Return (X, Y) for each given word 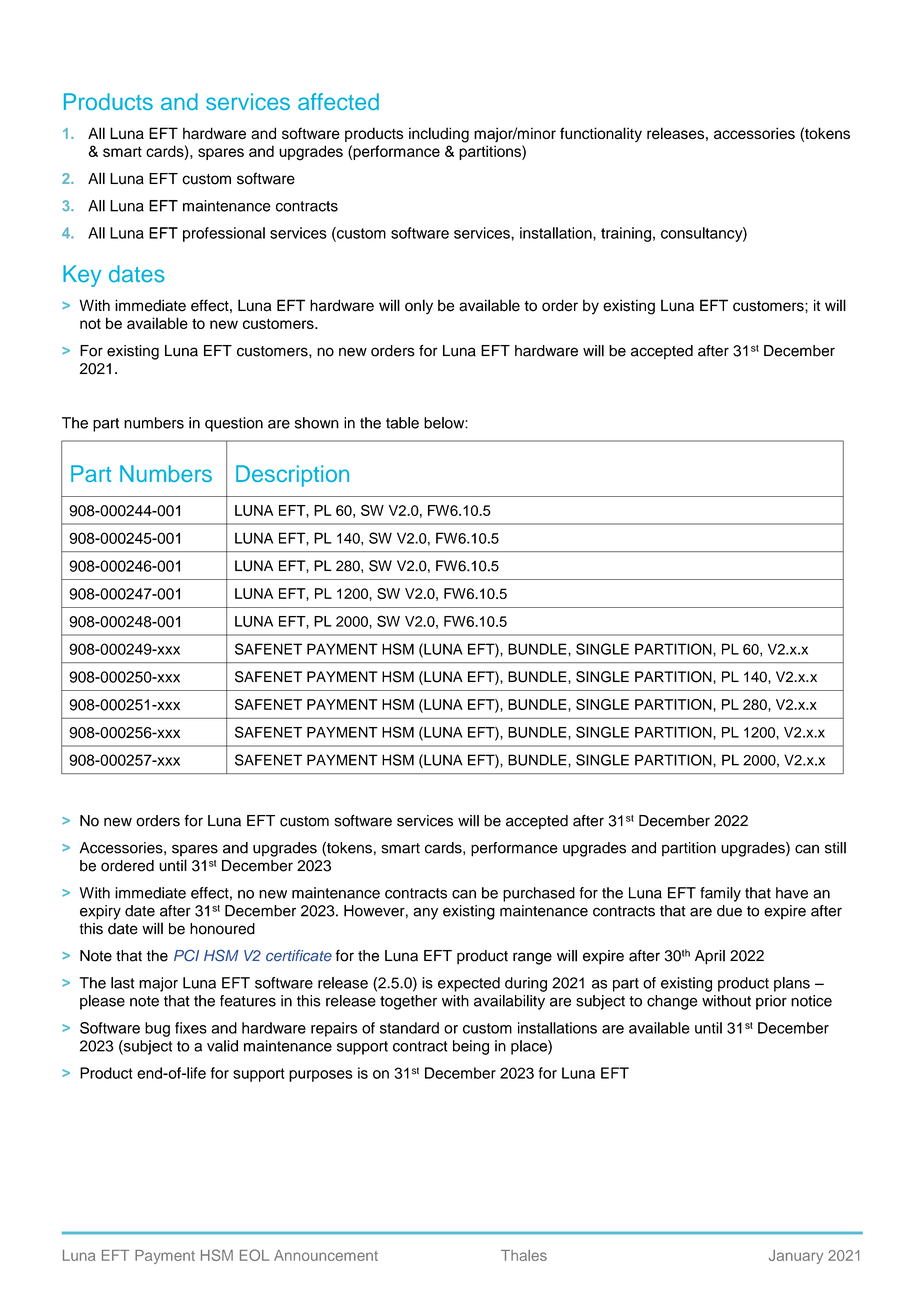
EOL (254, 1255)
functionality (601, 134)
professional (224, 234)
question (234, 424)
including (439, 135)
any (425, 913)
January (796, 1257)
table (402, 423)
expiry (100, 912)
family (720, 894)
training (626, 234)
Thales (524, 1255)
